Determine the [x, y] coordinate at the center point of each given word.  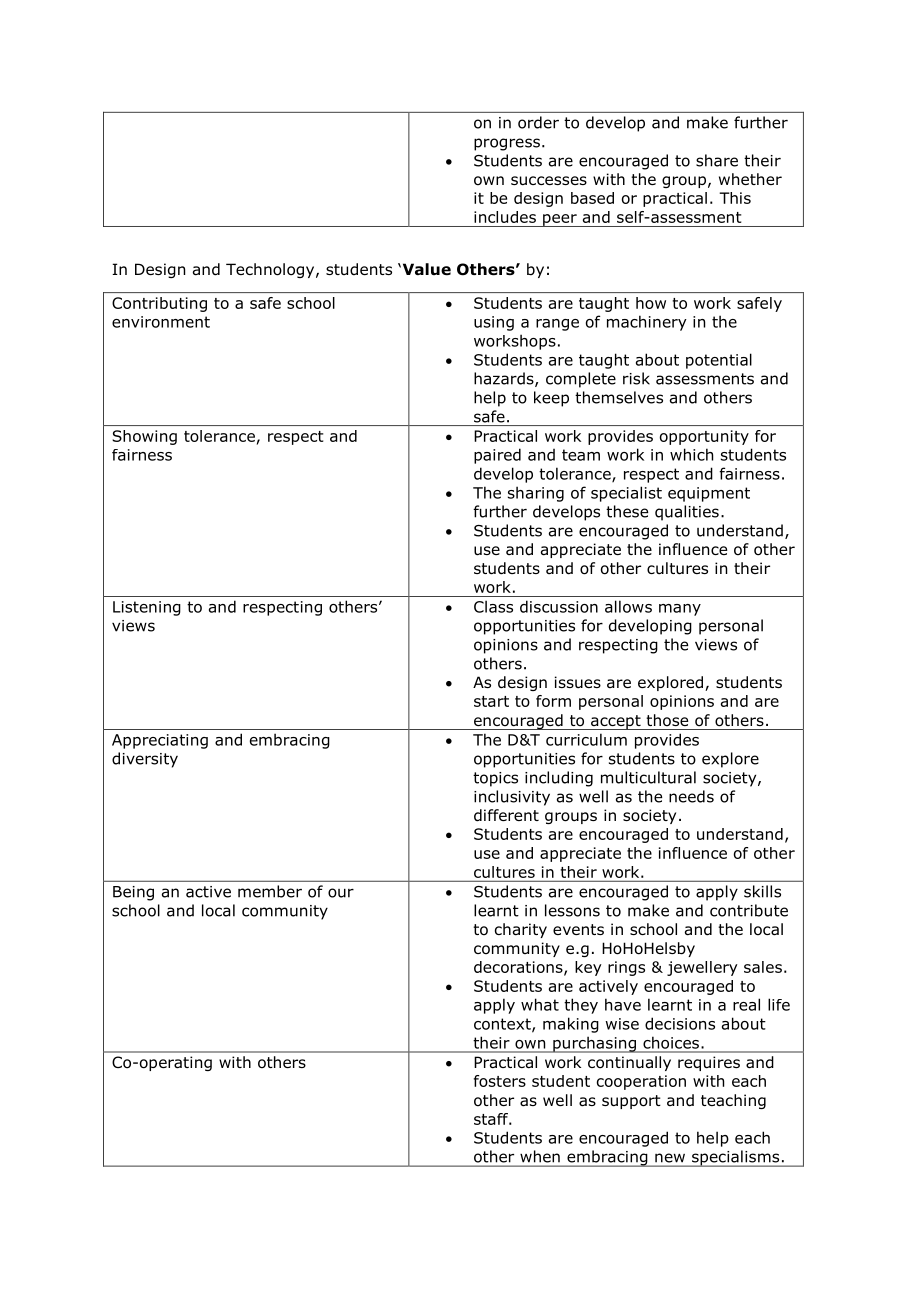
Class [493, 606]
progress [507, 144]
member [270, 891]
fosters [500, 1081]
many [680, 610]
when [540, 1156]
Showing [144, 437]
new [670, 1158]
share [717, 160]
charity [521, 930]
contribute [749, 910]
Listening [147, 608]
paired [497, 456]
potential [719, 361]
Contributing [159, 304]
